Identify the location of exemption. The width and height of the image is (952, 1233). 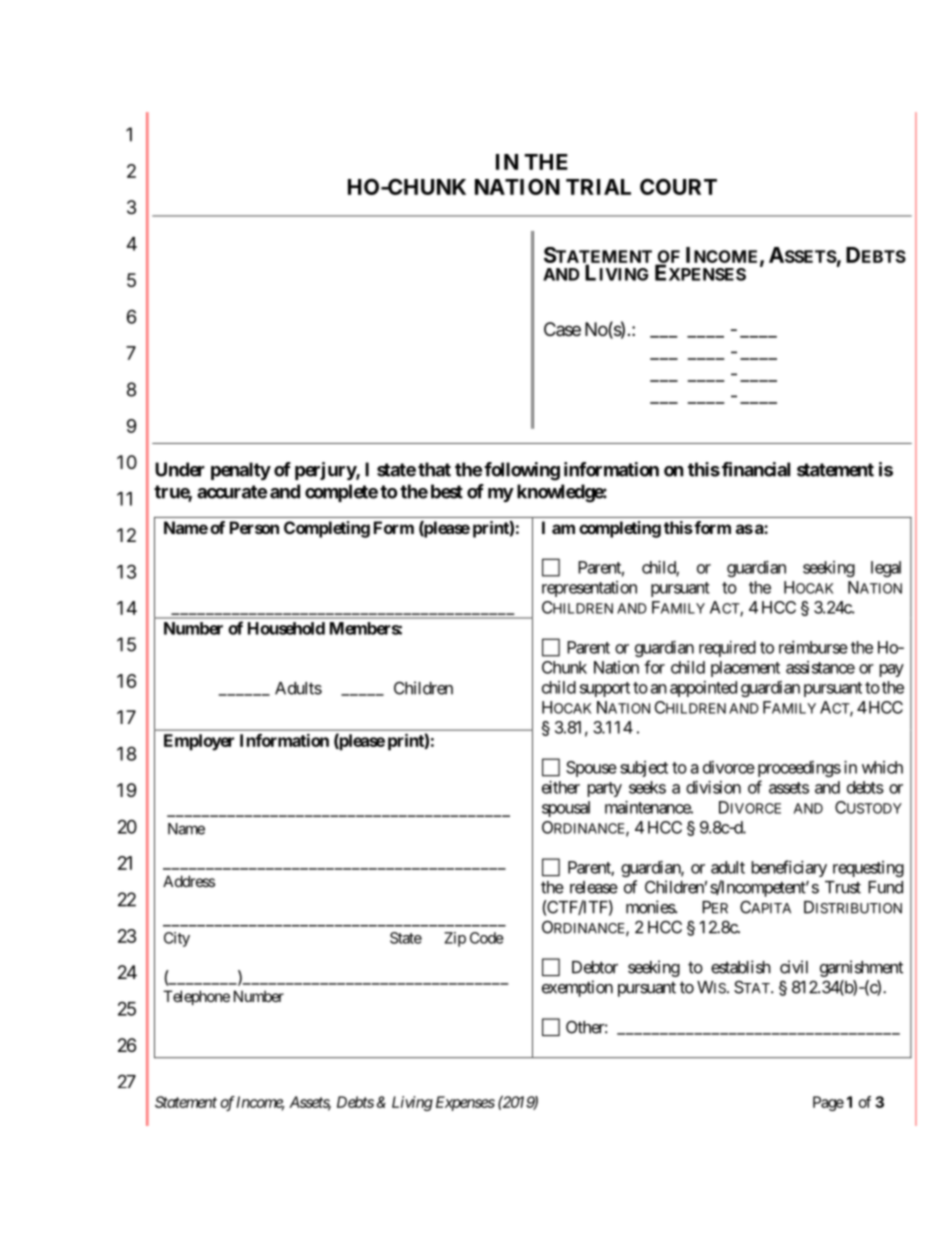
(577, 988).
